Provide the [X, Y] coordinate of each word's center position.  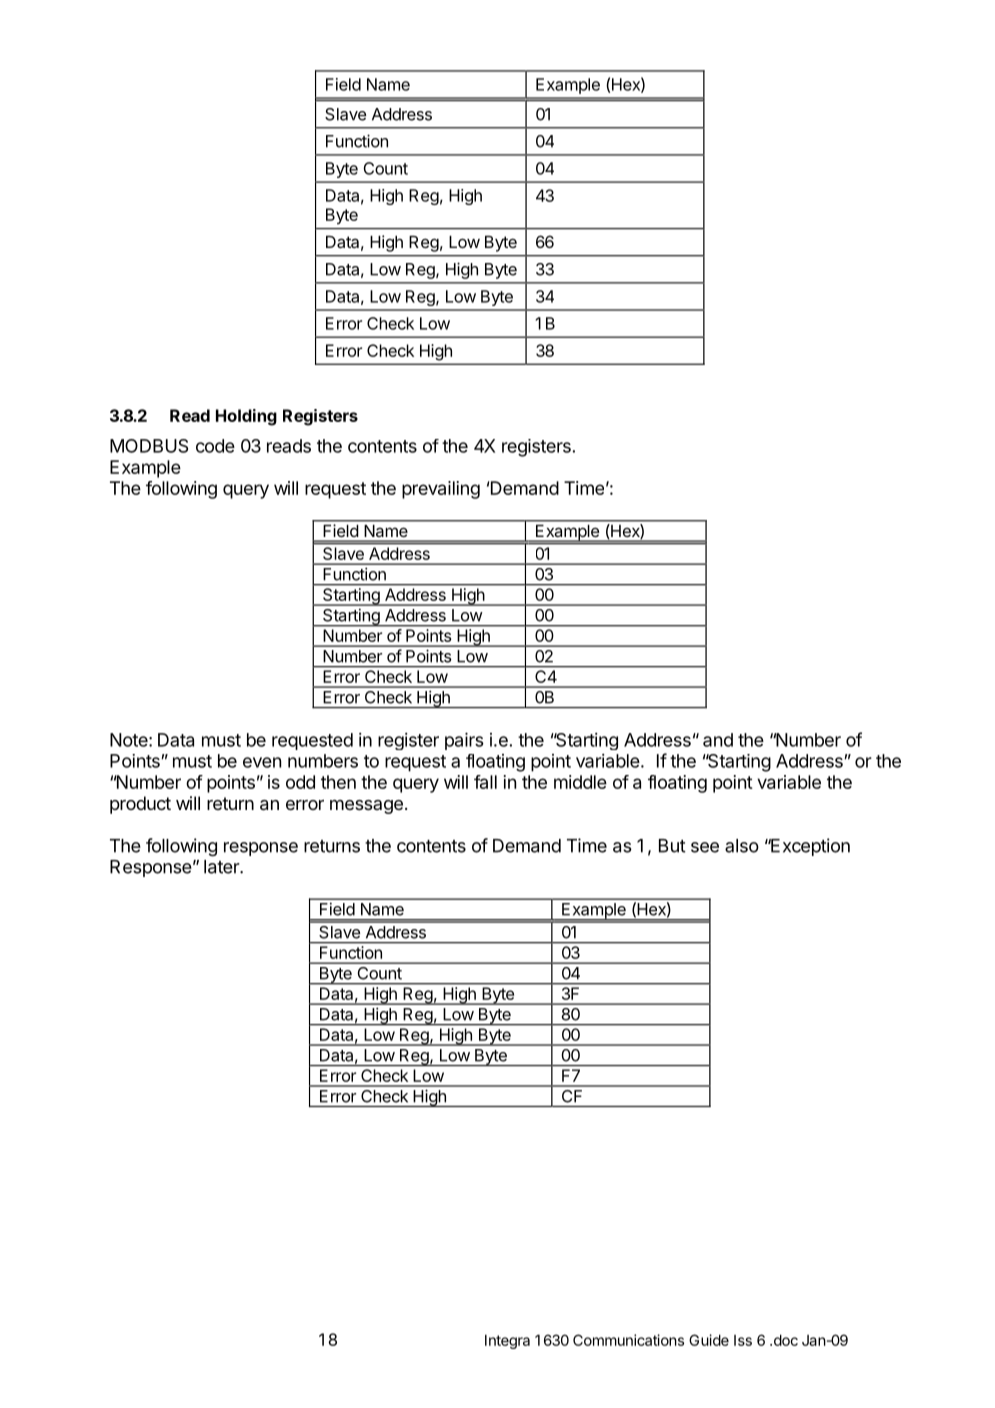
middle [580, 782]
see [705, 847]
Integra [507, 1342]
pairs [464, 741]
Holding [246, 417]
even [262, 762]
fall [485, 782]
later [222, 867]
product [140, 805]
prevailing [441, 490]
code [215, 446]
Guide [709, 1340]
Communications [628, 1340]
